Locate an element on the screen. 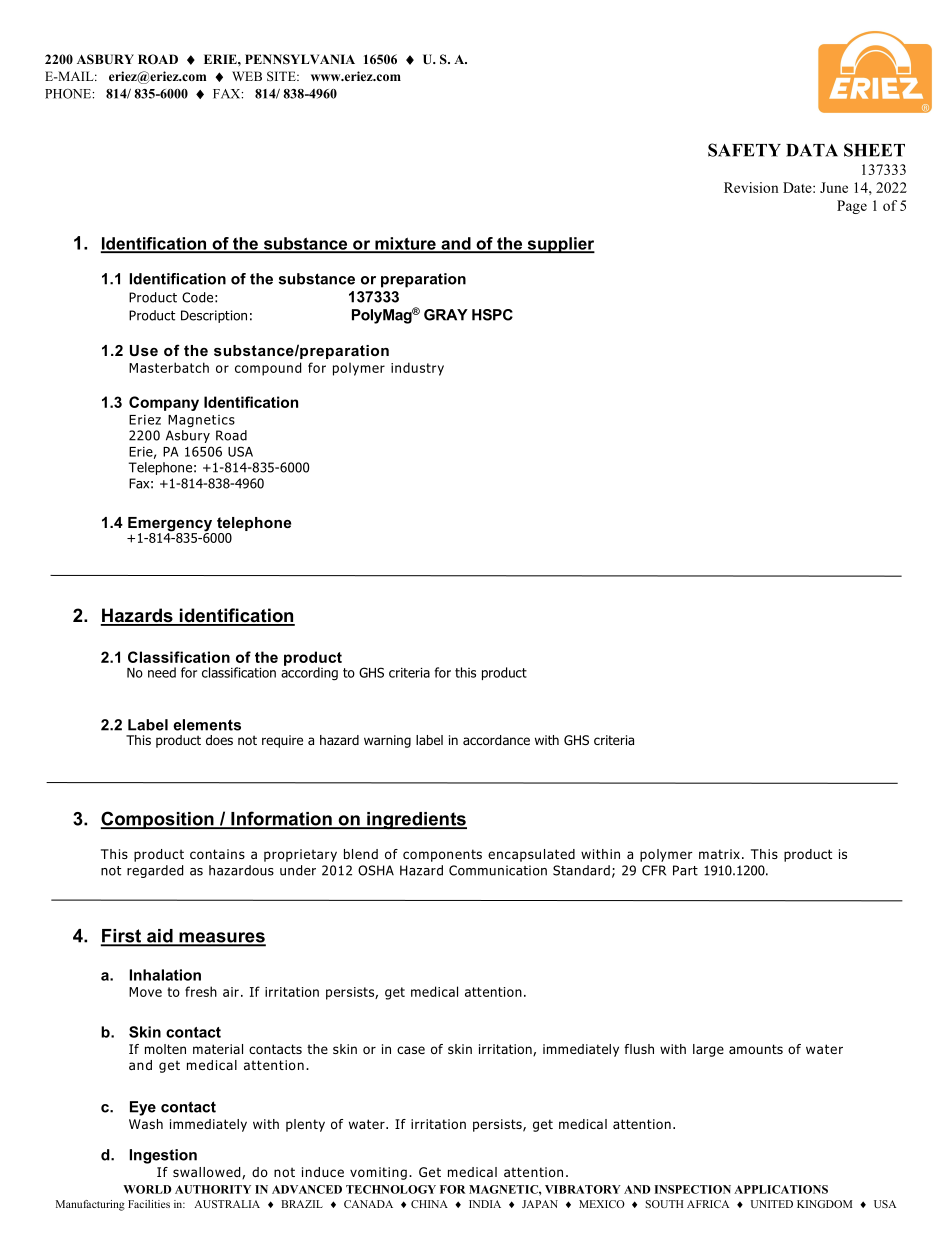 This screenshot has width=952, height=1233. Composition is located at coordinates (158, 820).
